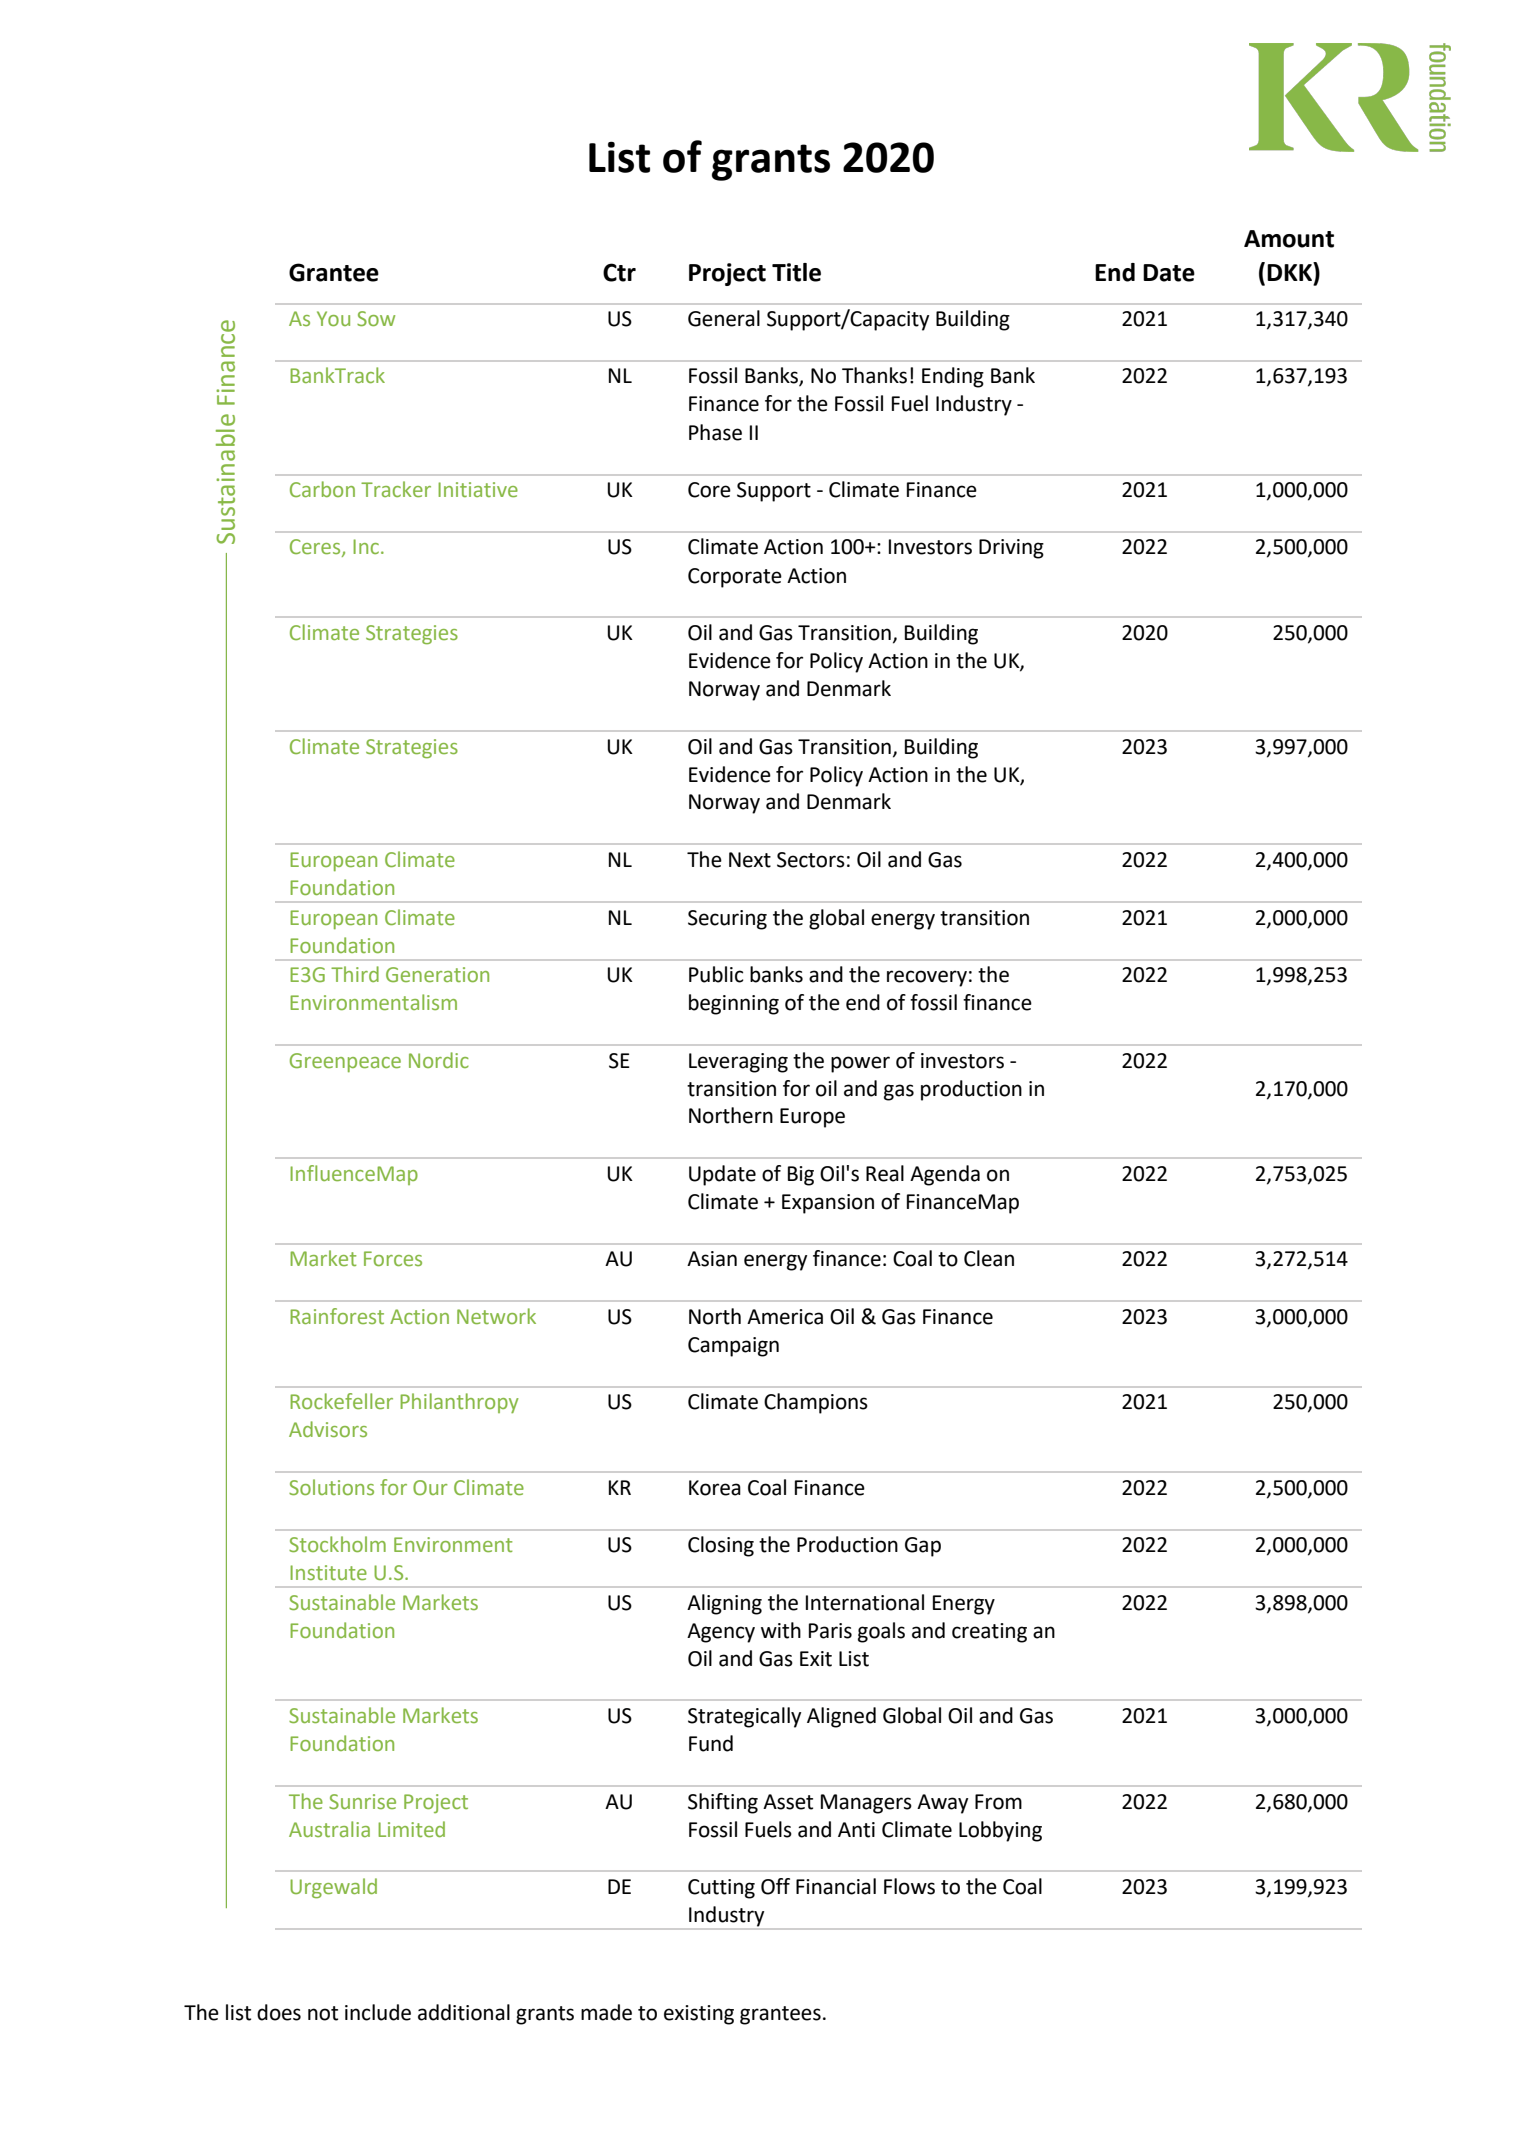  What do you see at coordinates (927, 978) in the page?
I see `recovery` at bounding box center [927, 978].
